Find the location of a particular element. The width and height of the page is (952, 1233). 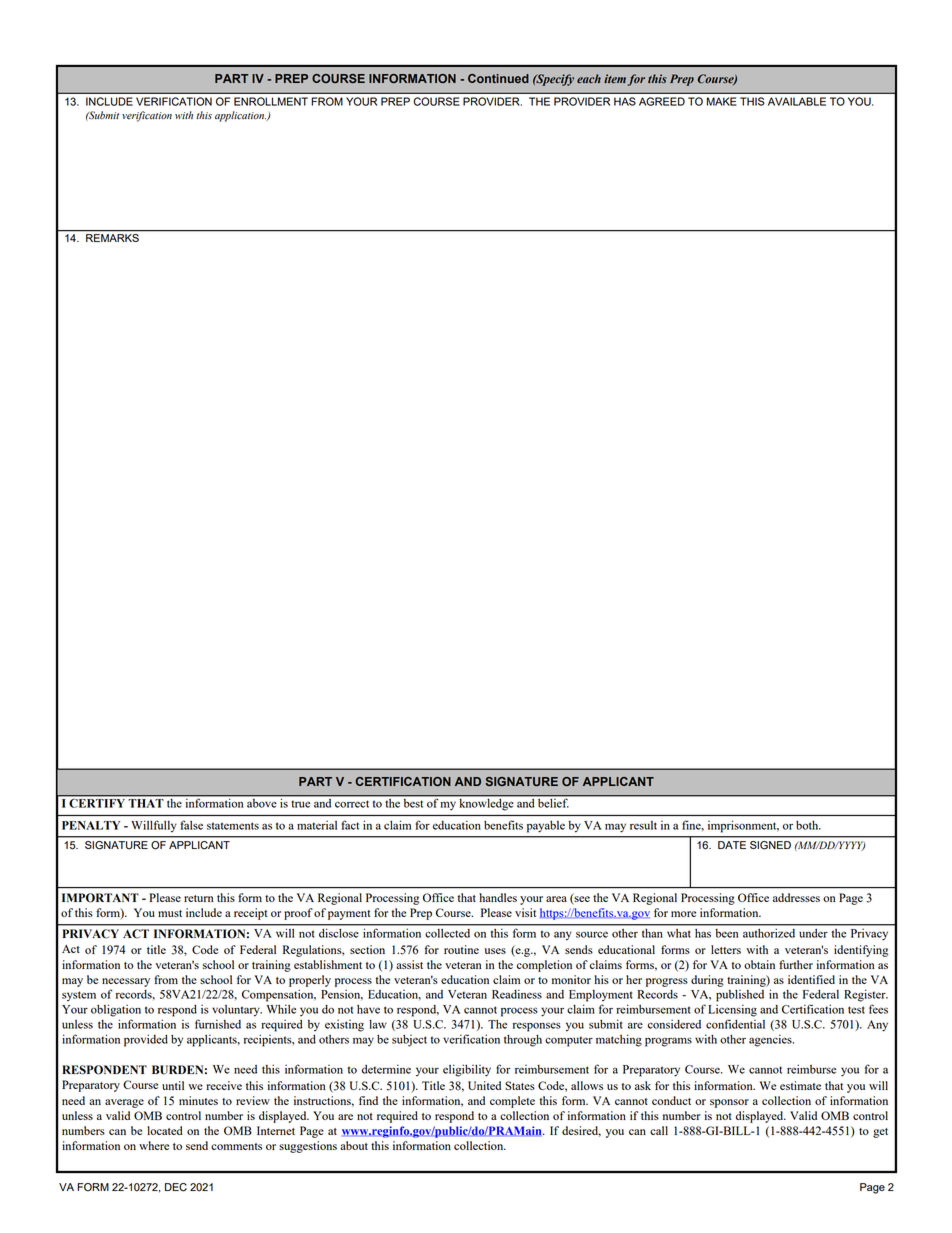

application is located at coordinates (241, 116).
